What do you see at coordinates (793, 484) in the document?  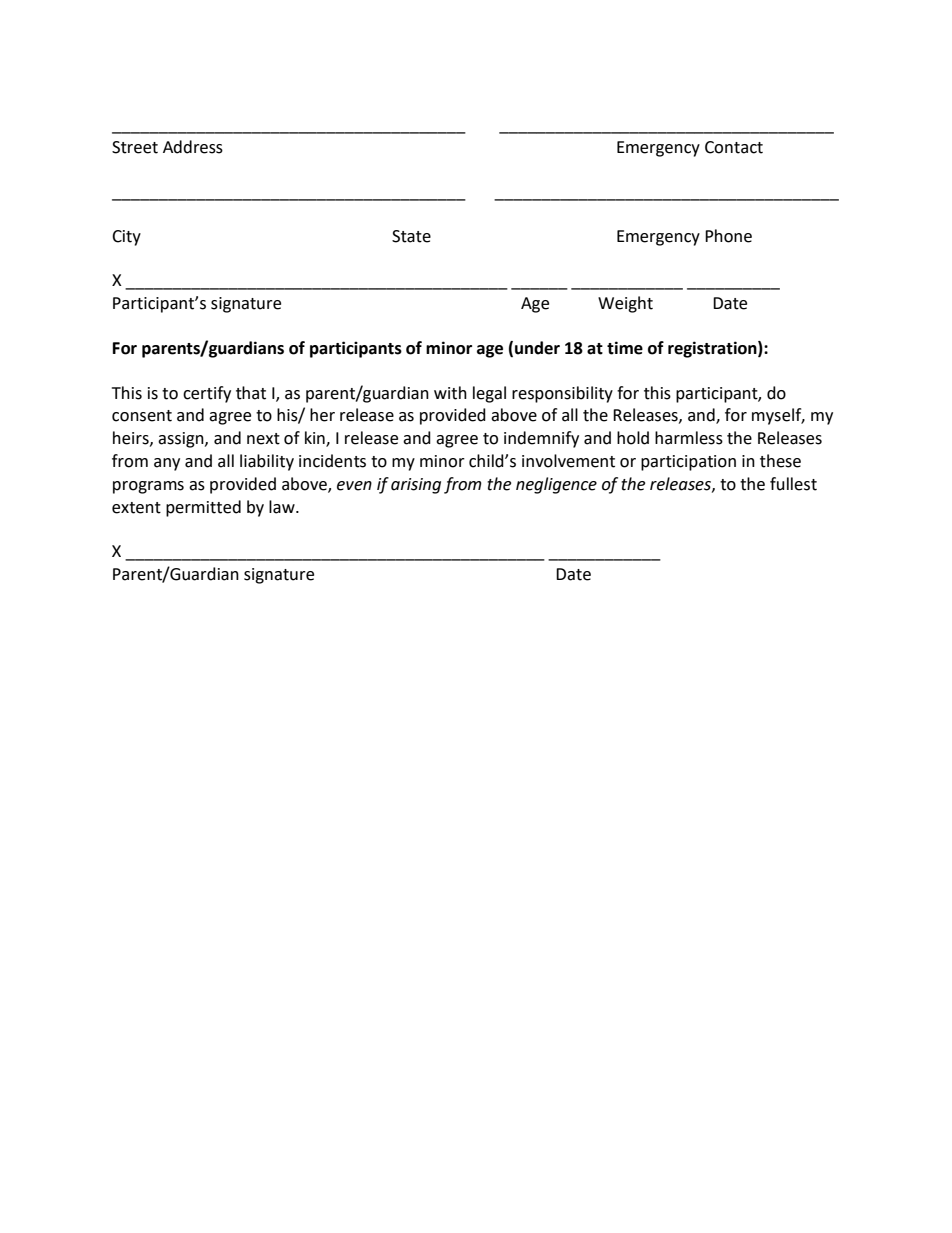 I see `fullest` at bounding box center [793, 484].
